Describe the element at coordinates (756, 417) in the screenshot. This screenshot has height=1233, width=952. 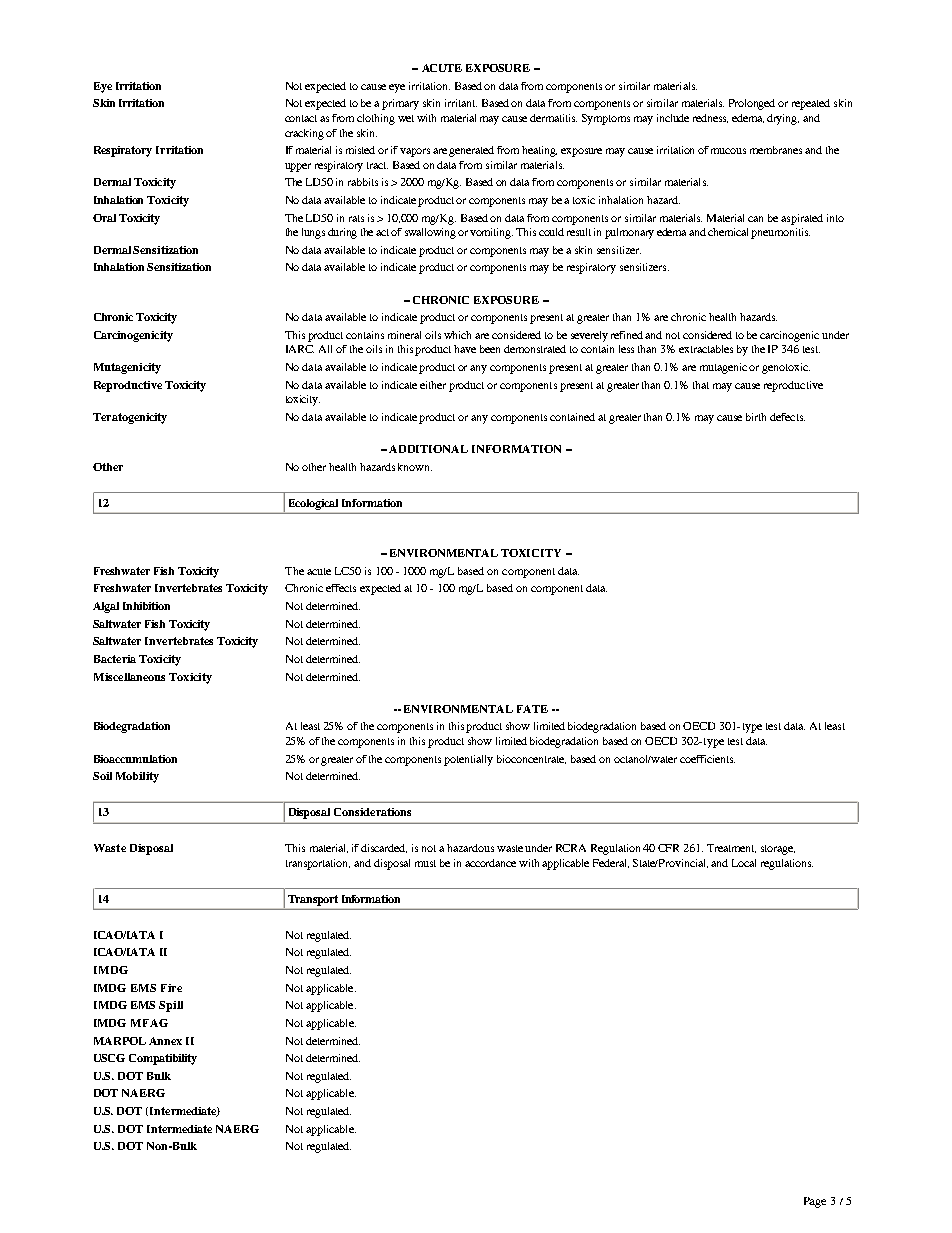
I see `birth` at that location.
